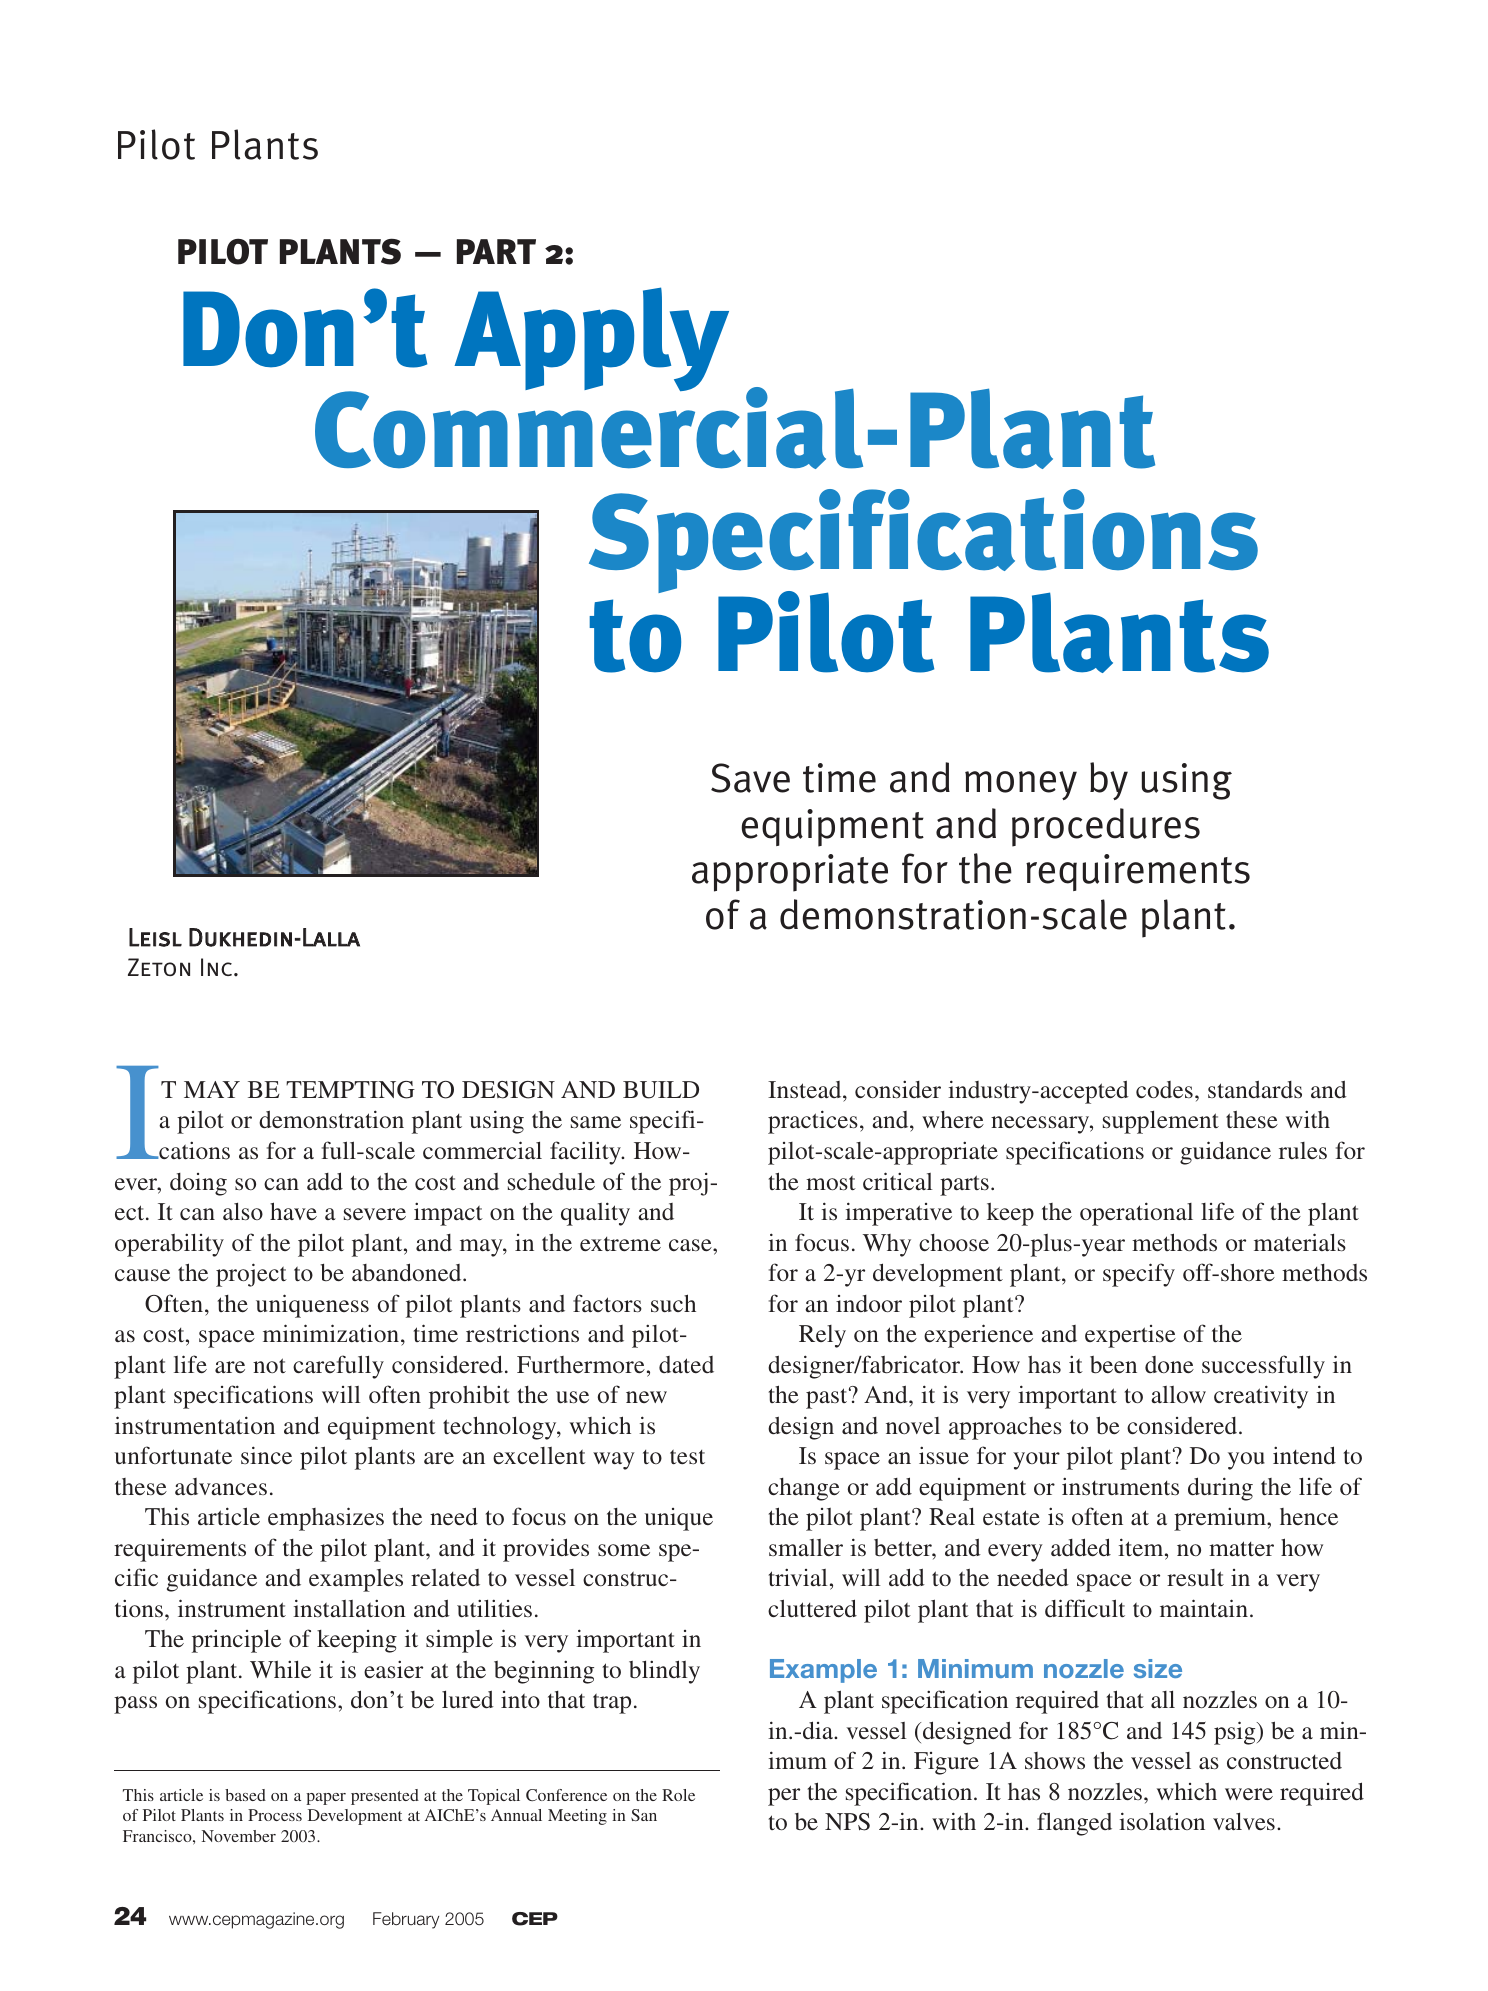 The height and width of the image is (1991, 1488). Describe the element at coordinates (1021, 785) in the image. I see `money` at that location.
